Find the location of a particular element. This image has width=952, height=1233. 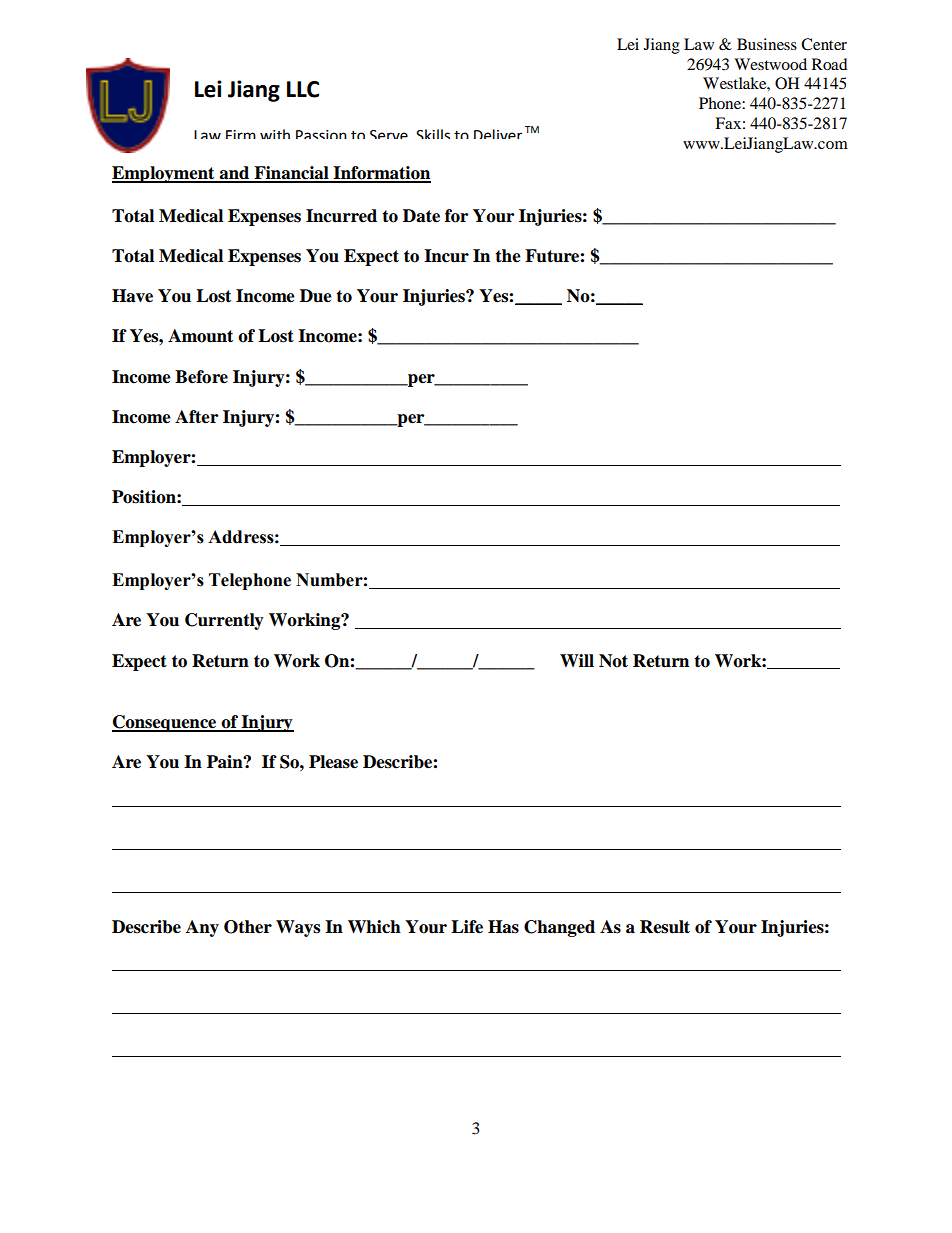

Amount is located at coordinates (200, 336).
